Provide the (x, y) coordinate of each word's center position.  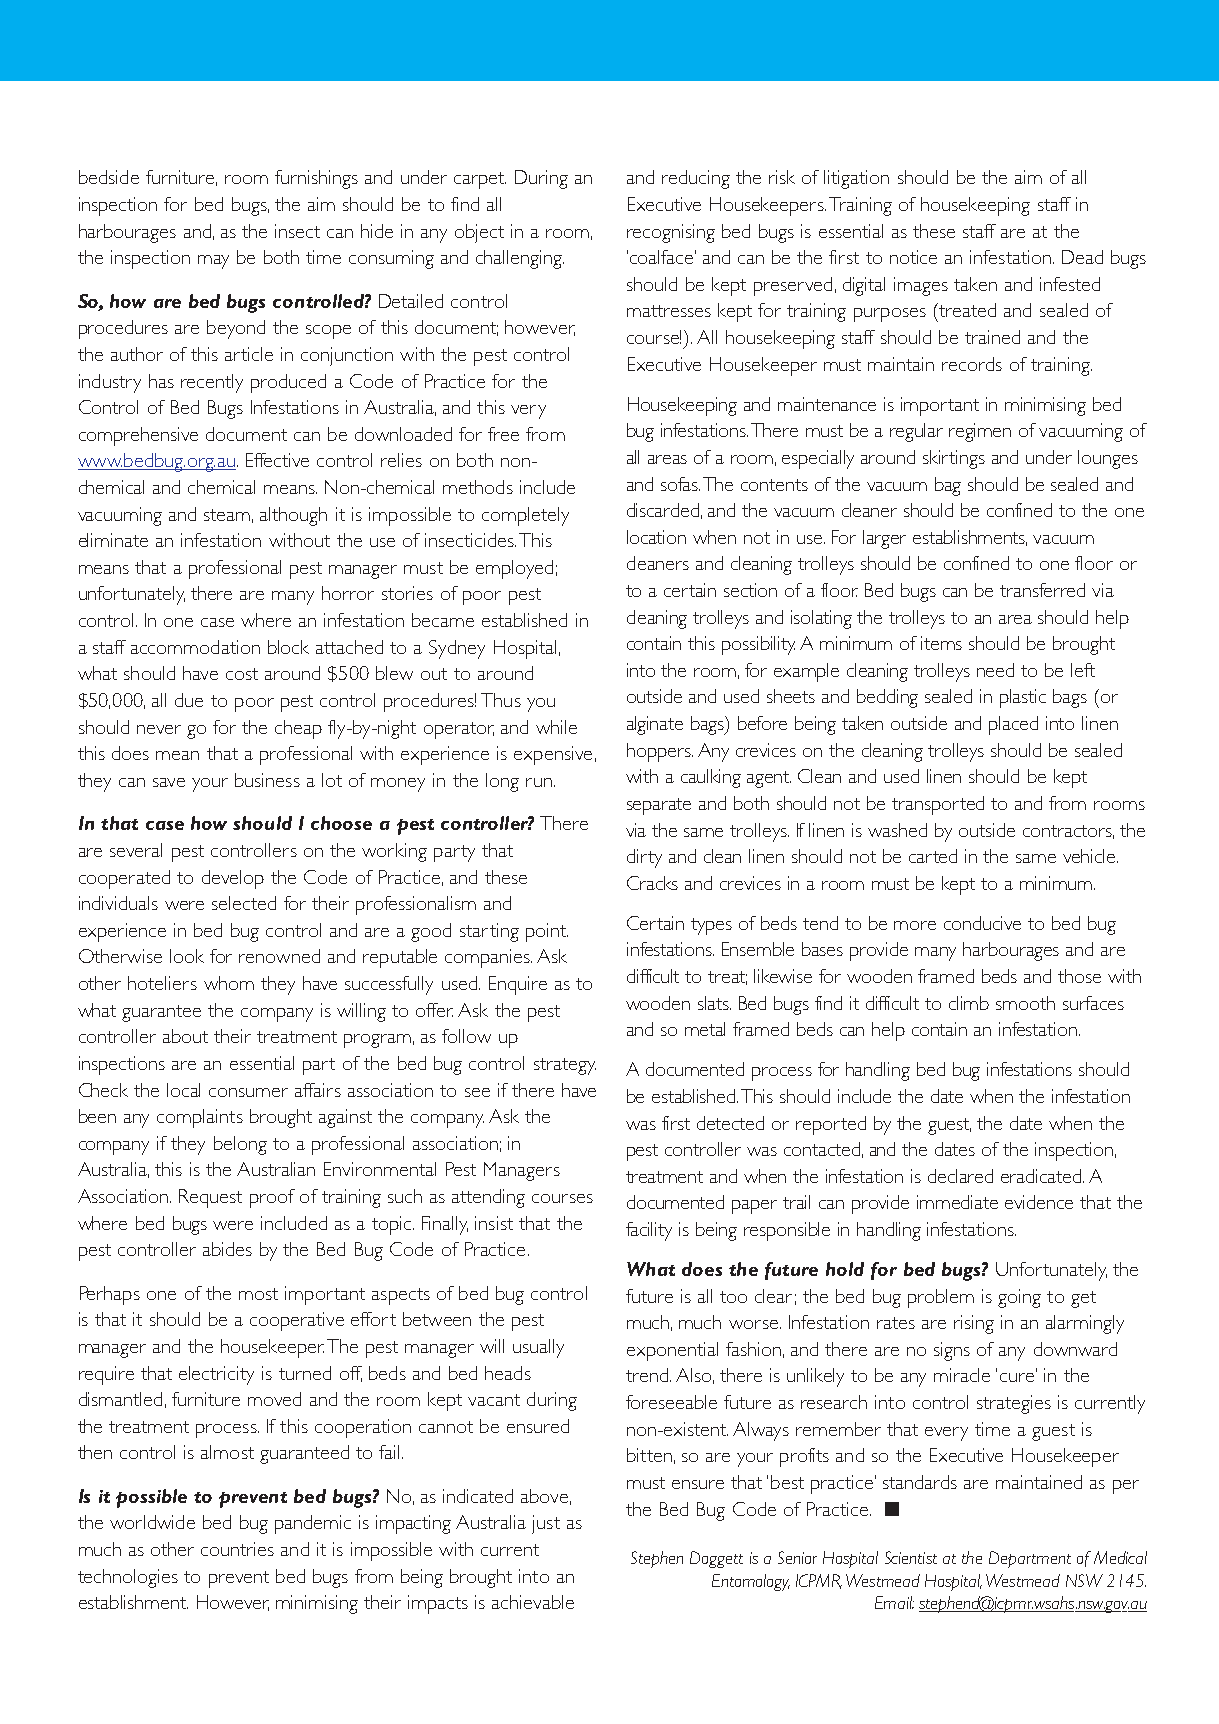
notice (913, 257)
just (546, 1524)
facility (649, 1231)
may (213, 262)
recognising (671, 233)
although (293, 516)
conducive (982, 923)
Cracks (652, 883)
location (656, 537)
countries (237, 1549)
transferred (1042, 590)
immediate (957, 1202)
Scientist (911, 1557)
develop (233, 879)
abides (227, 1249)
